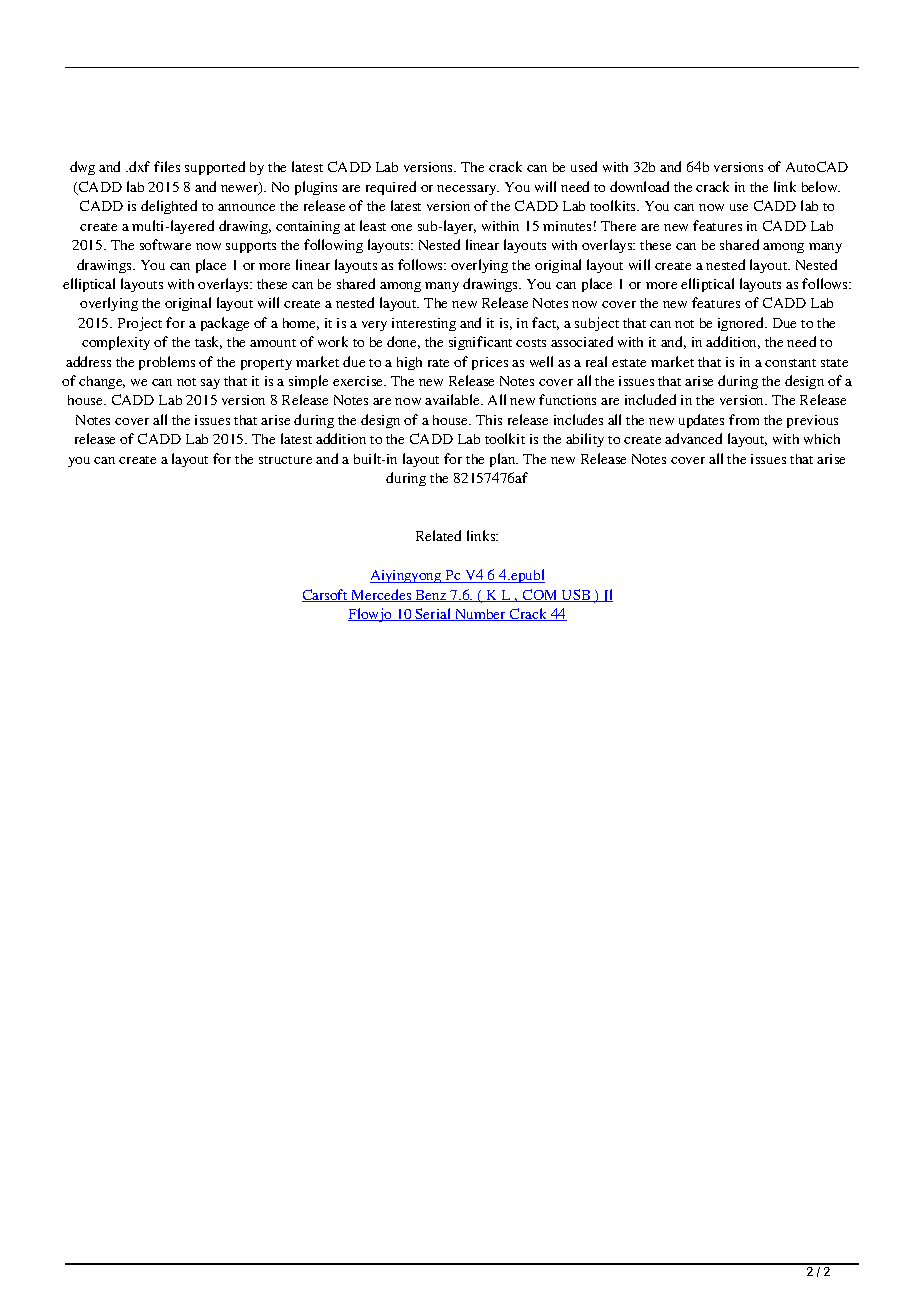  What do you see at coordinates (576, 595) in the screenshot?
I see `USB` at bounding box center [576, 595].
